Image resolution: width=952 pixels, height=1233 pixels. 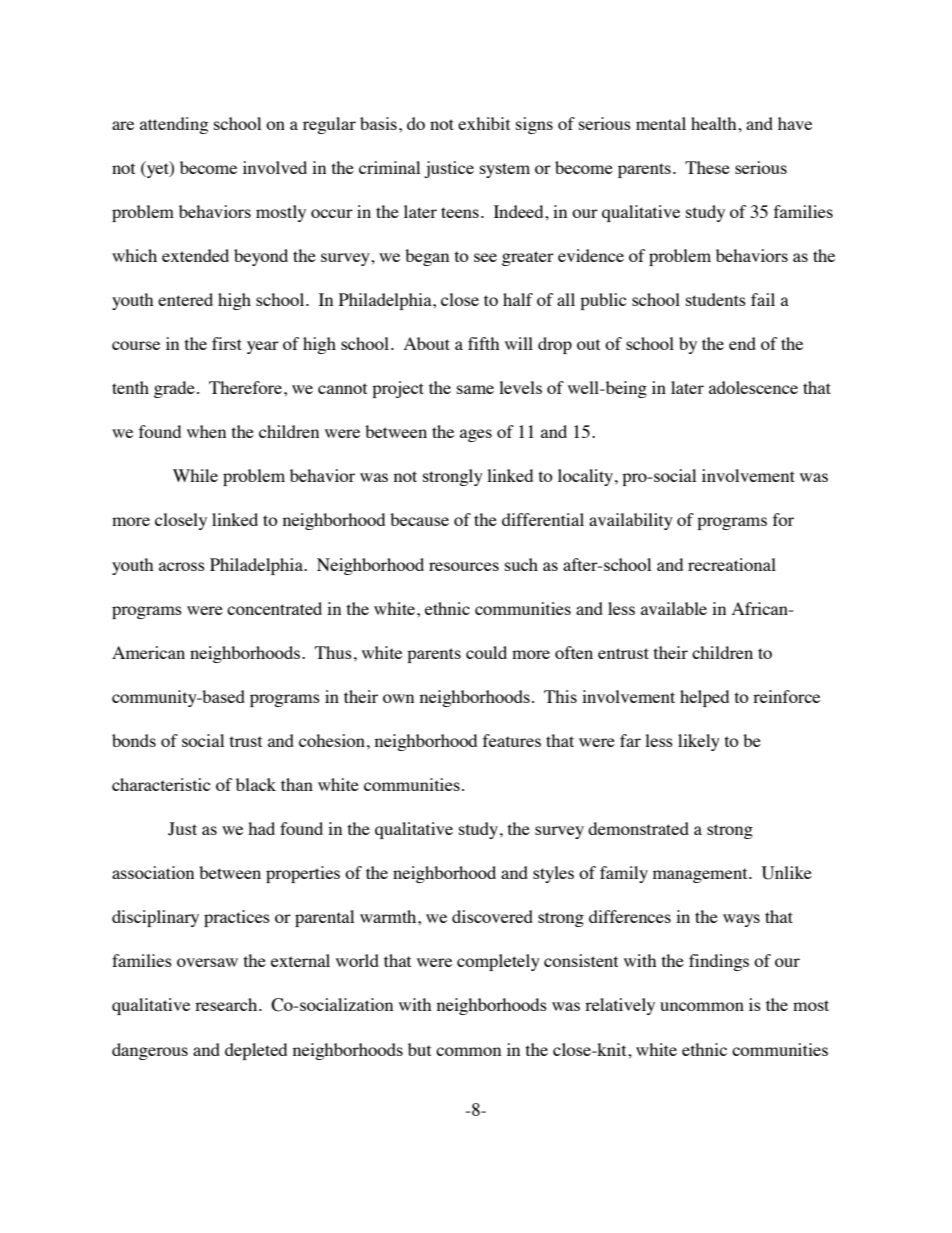 What do you see at coordinates (512, 740) in the screenshot?
I see `features` at bounding box center [512, 740].
